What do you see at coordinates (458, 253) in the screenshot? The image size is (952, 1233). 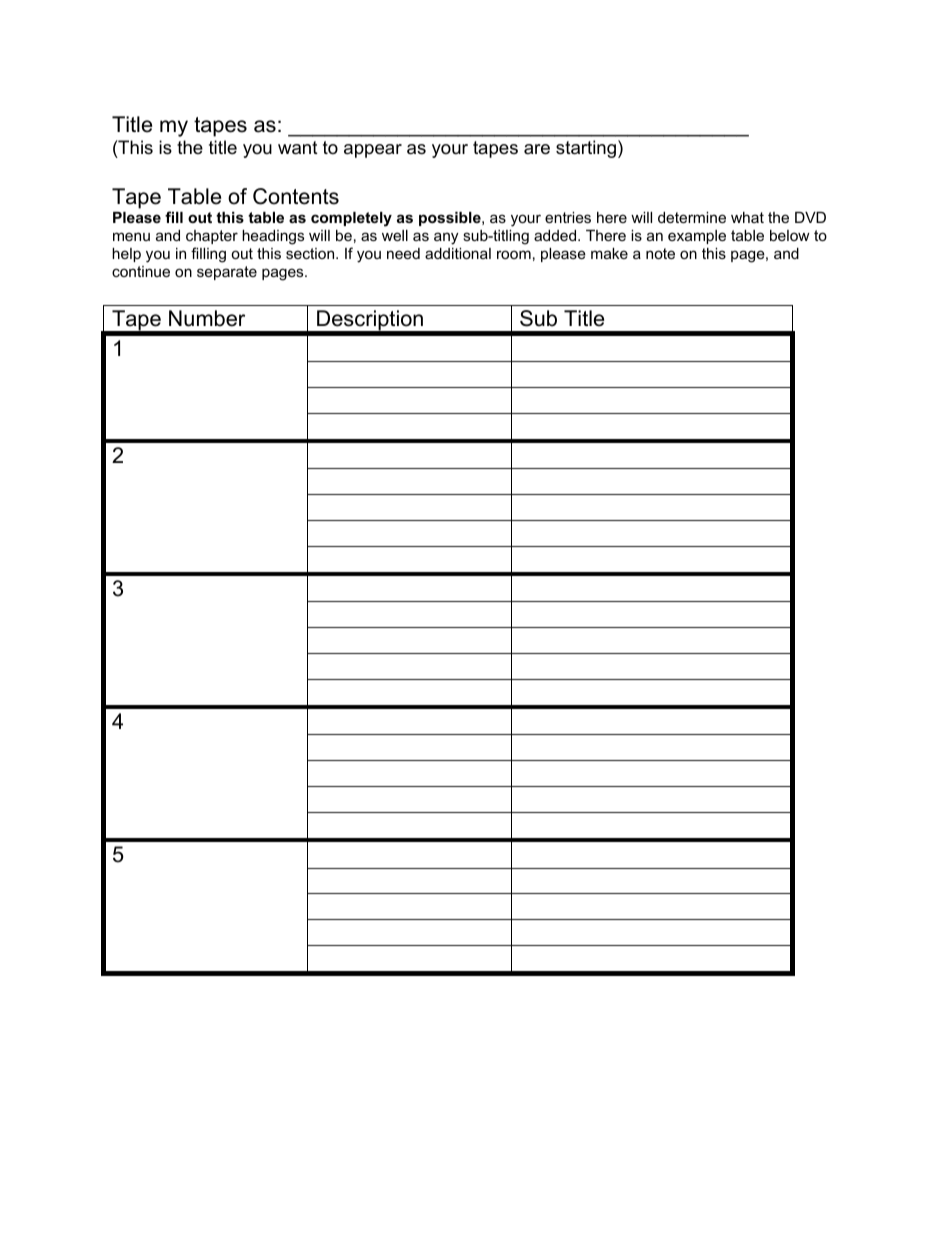 I see `additional` at bounding box center [458, 253].
